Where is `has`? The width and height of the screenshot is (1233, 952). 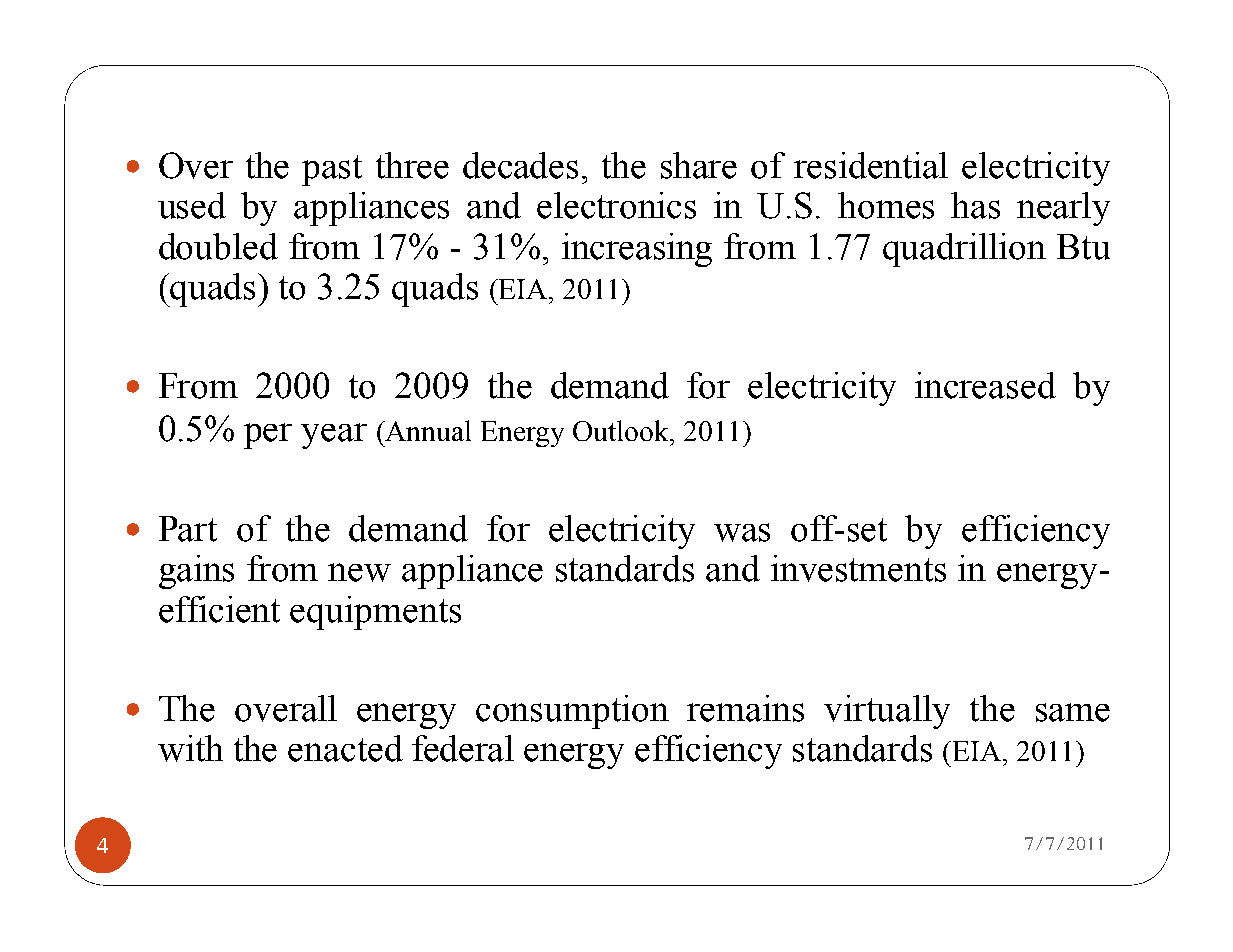 has is located at coordinates (975, 205).
